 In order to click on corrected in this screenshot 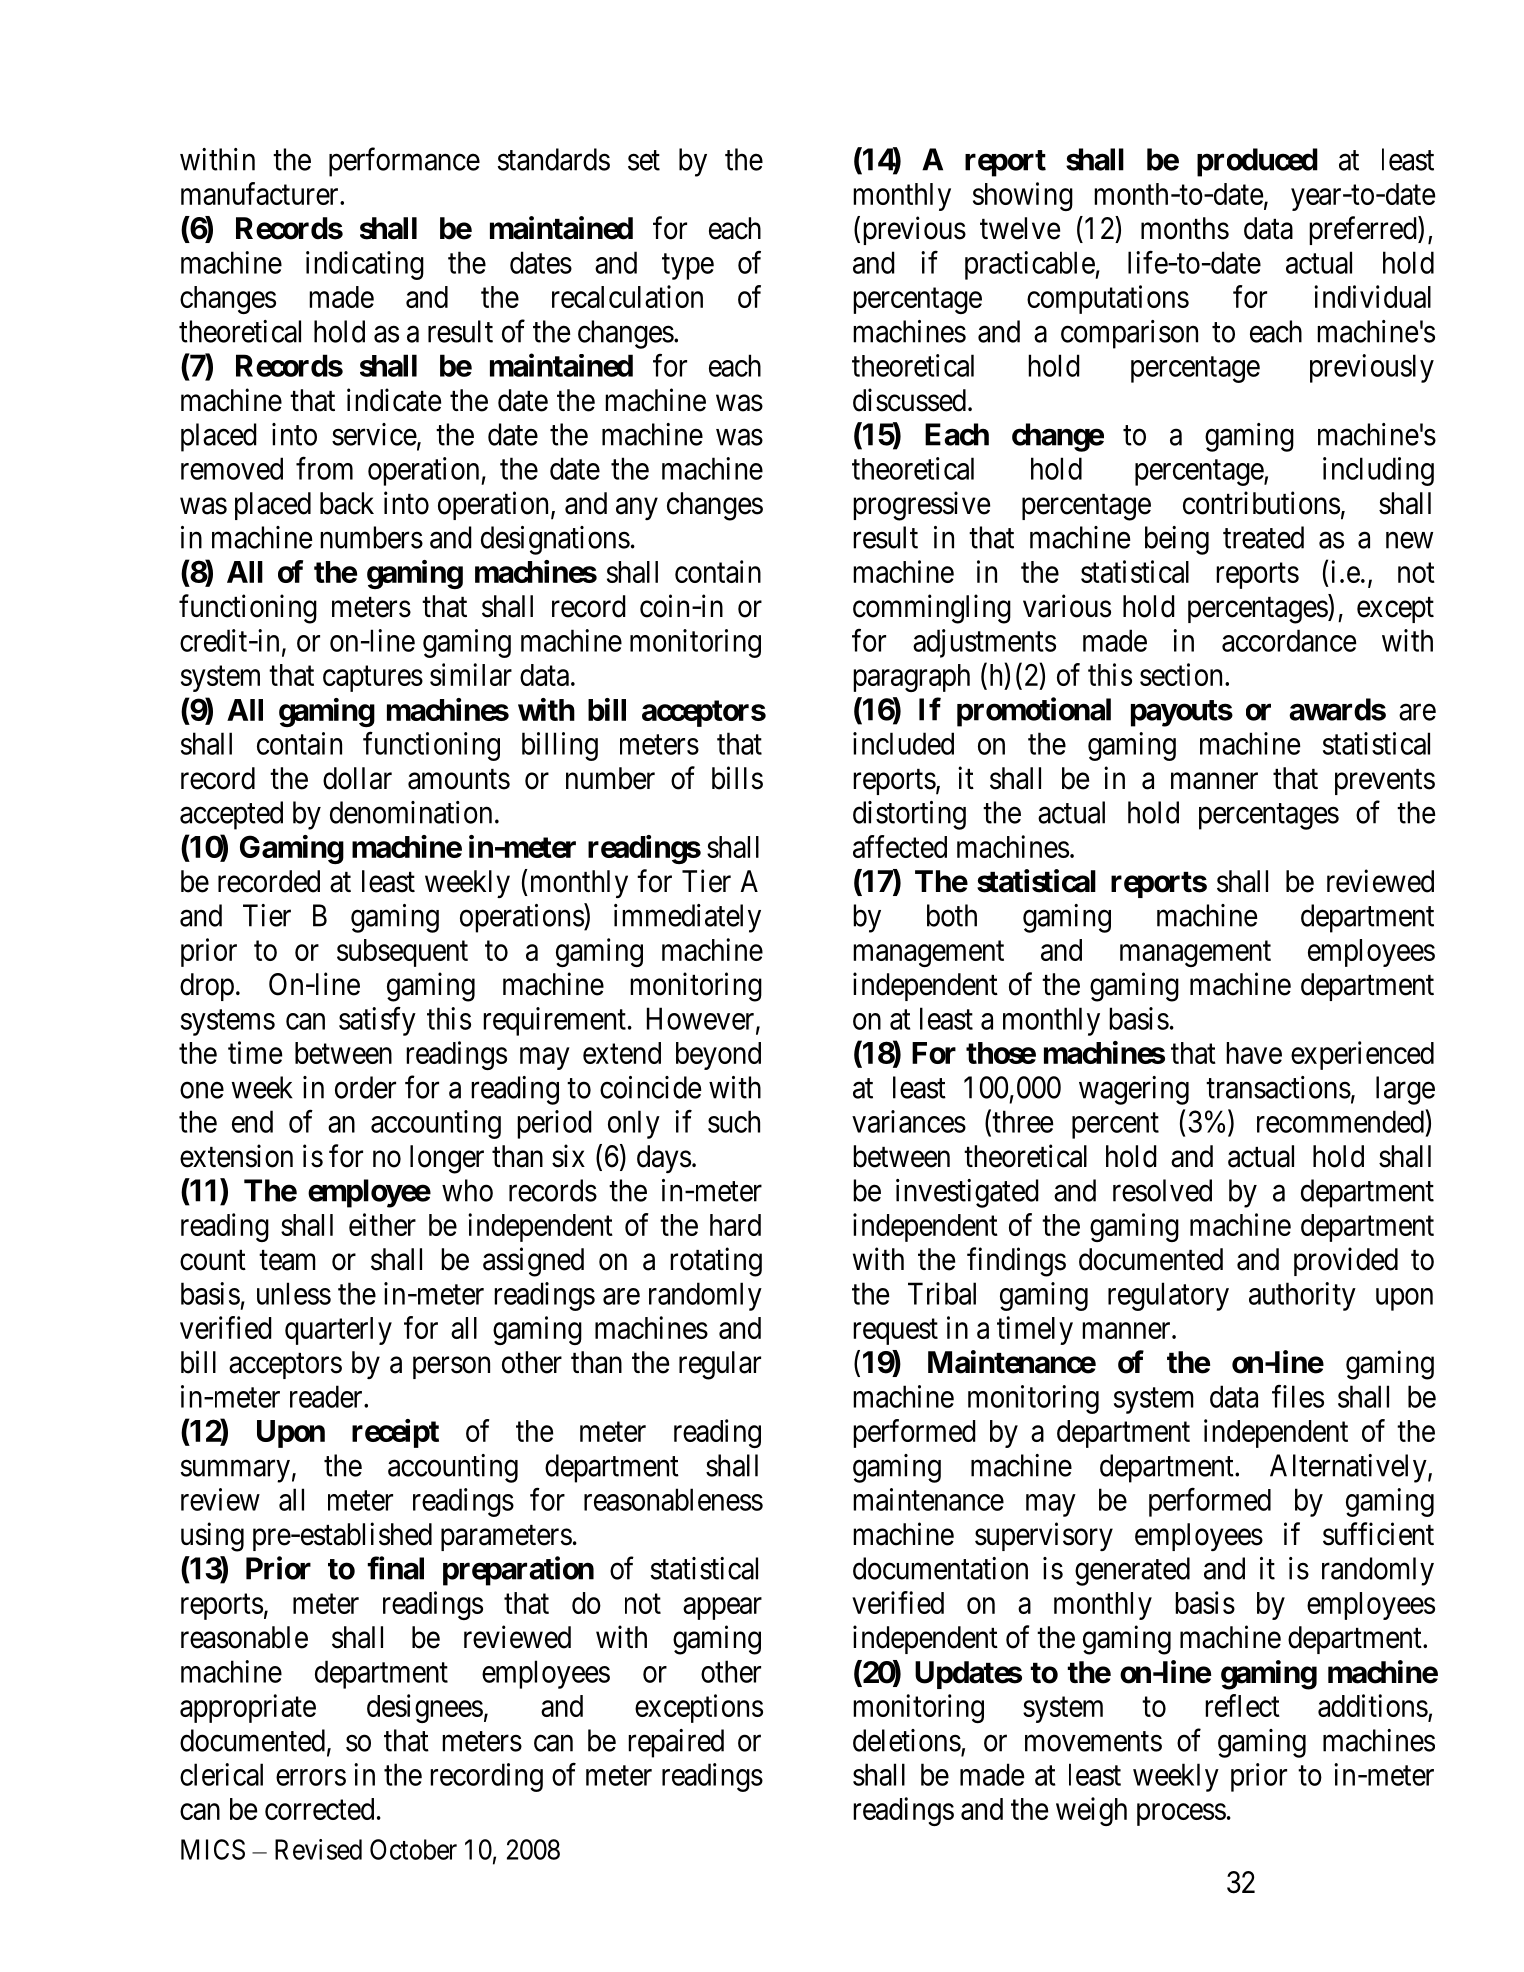, I will do `click(319, 1809)`.
